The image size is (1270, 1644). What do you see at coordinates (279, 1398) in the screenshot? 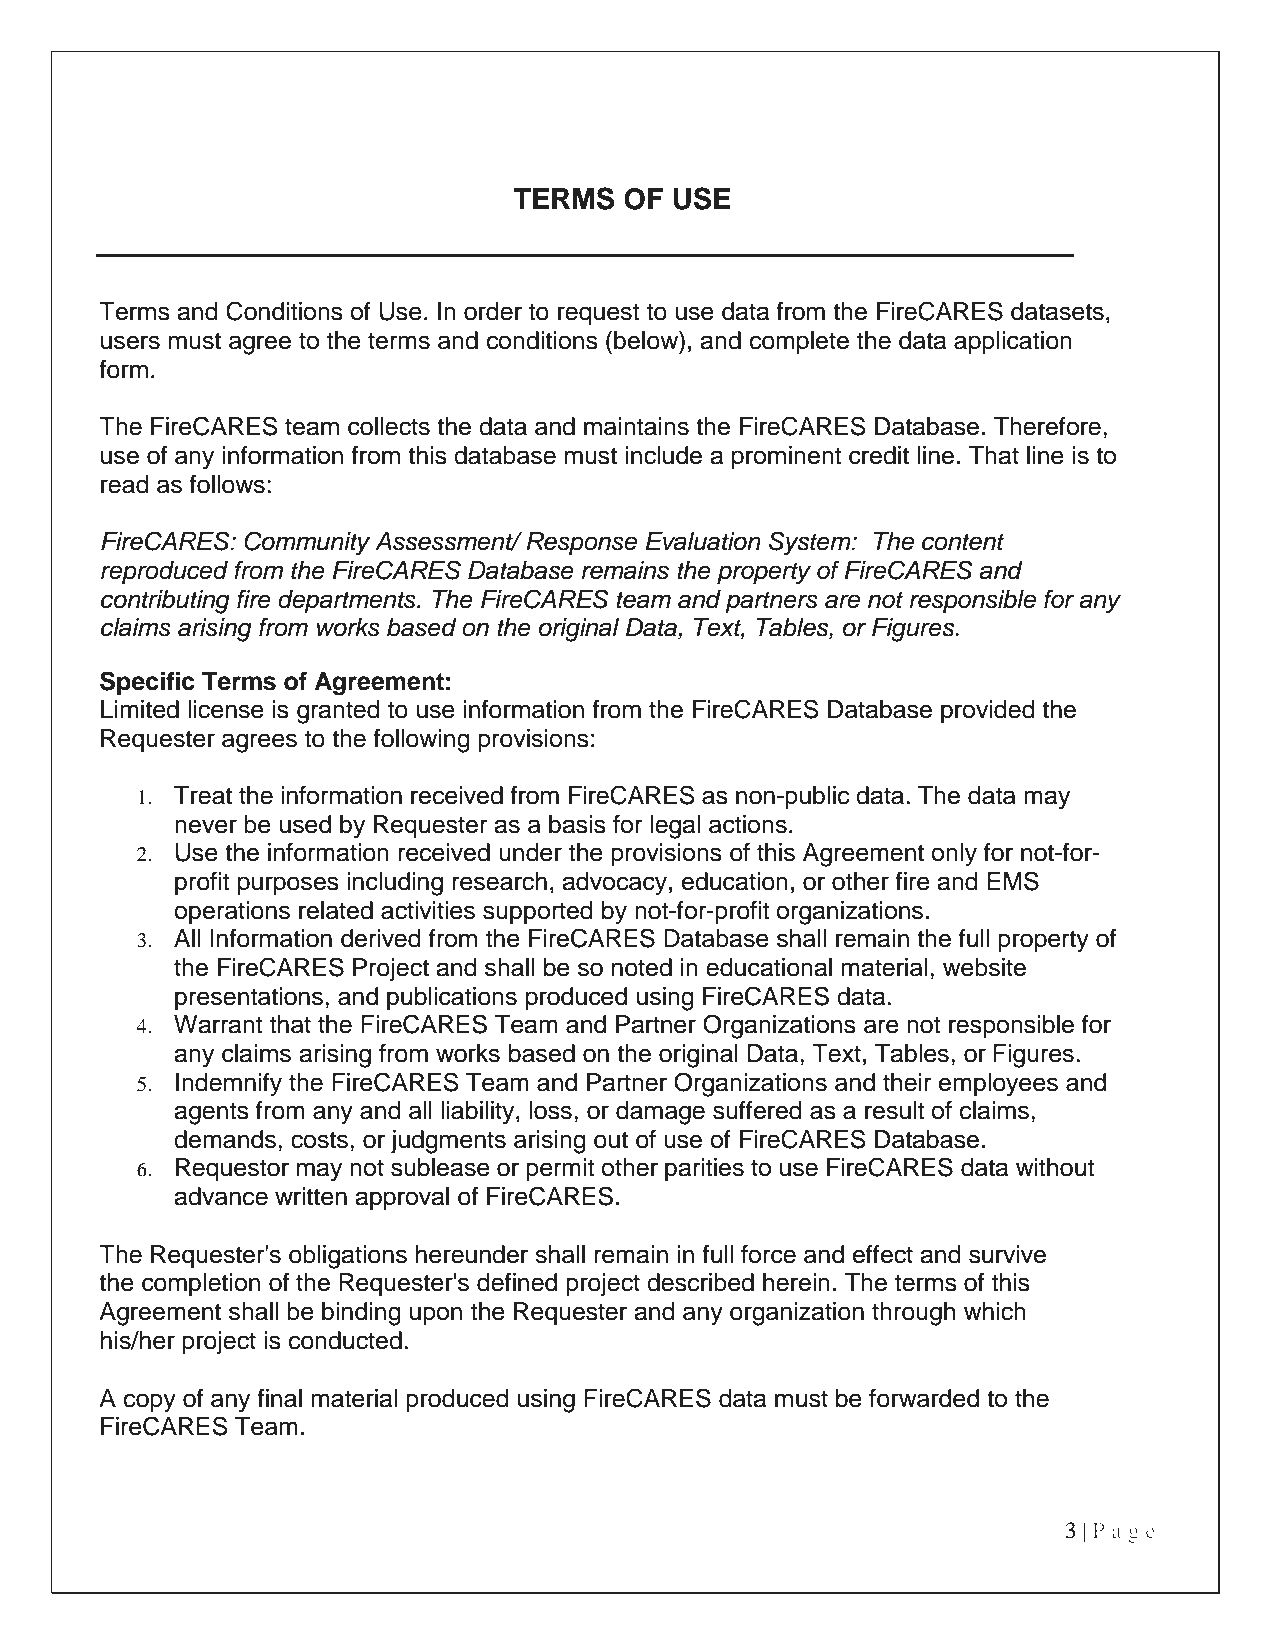
I see `final` at bounding box center [279, 1398].
